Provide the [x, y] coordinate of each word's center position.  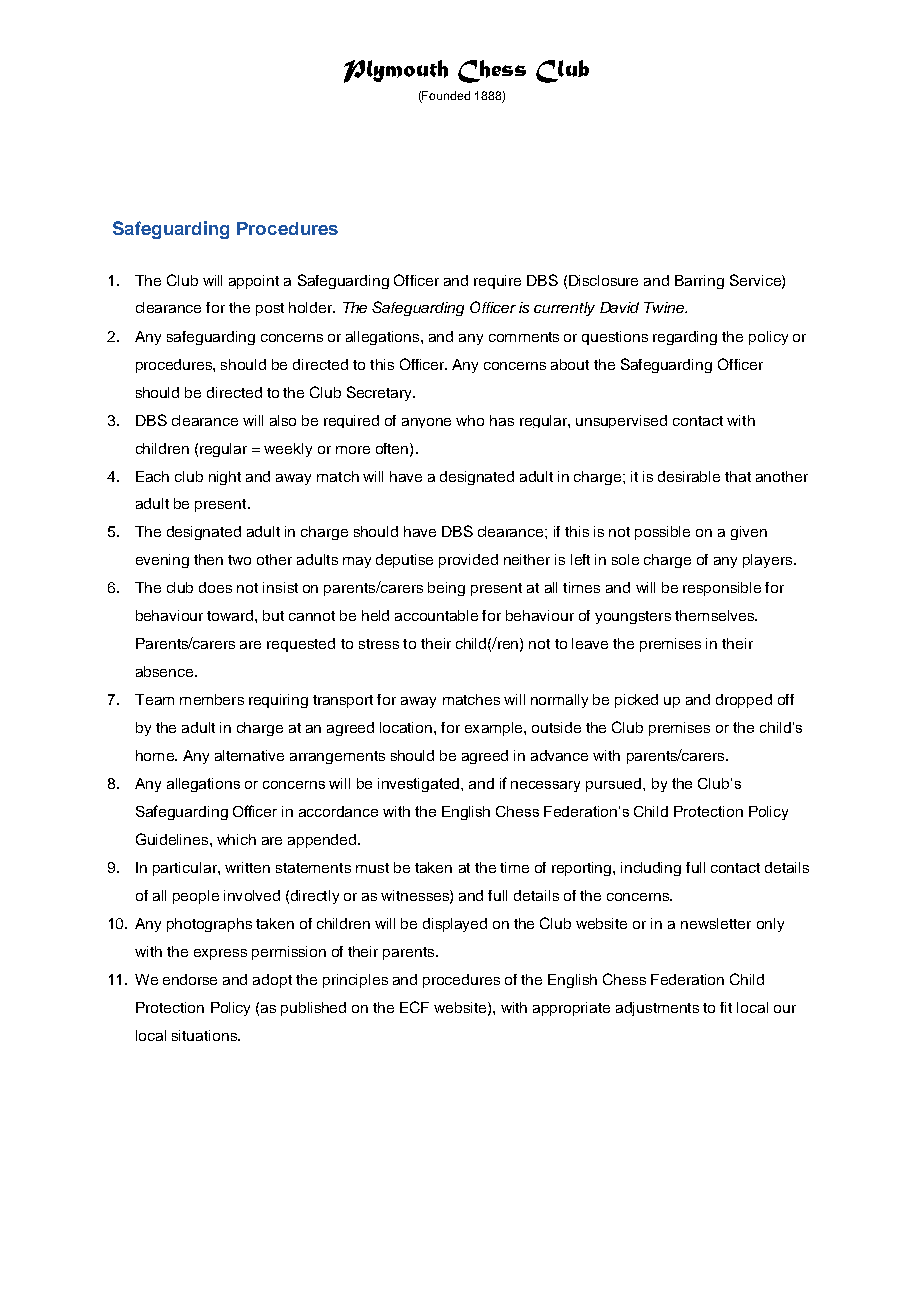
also [283, 420]
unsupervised [621, 421]
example [495, 729]
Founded [446, 95]
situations [205, 1035]
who [470, 420]
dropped [744, 701]
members [212, 699]
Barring [699, 282]
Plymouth [396, 71]
